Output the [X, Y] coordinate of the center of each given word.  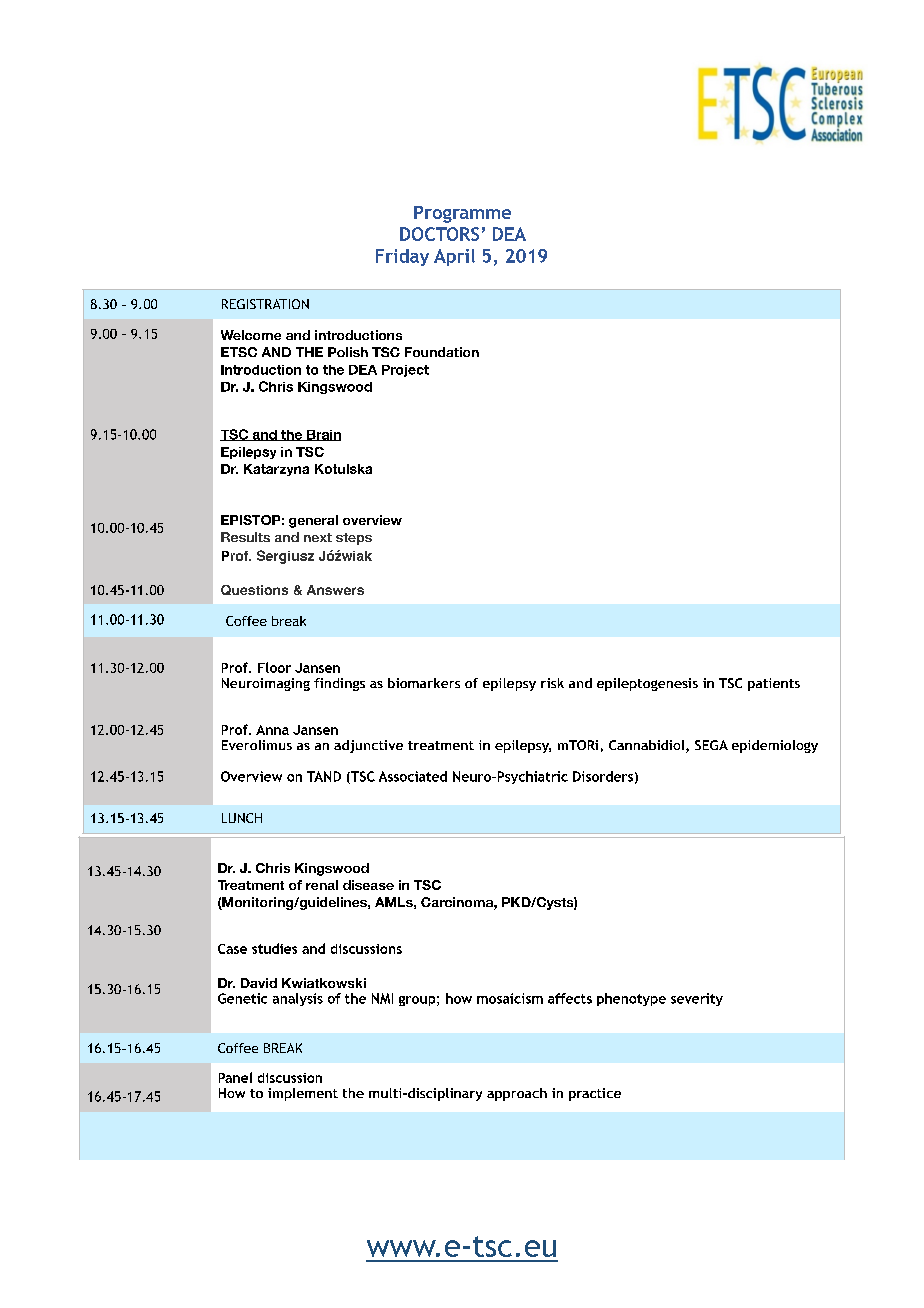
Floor [274, 667]
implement [303, 1094]
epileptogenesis [647, 684]
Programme [462, 214]
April [454, 257]
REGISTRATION [265, 304]
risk [552, 683]
